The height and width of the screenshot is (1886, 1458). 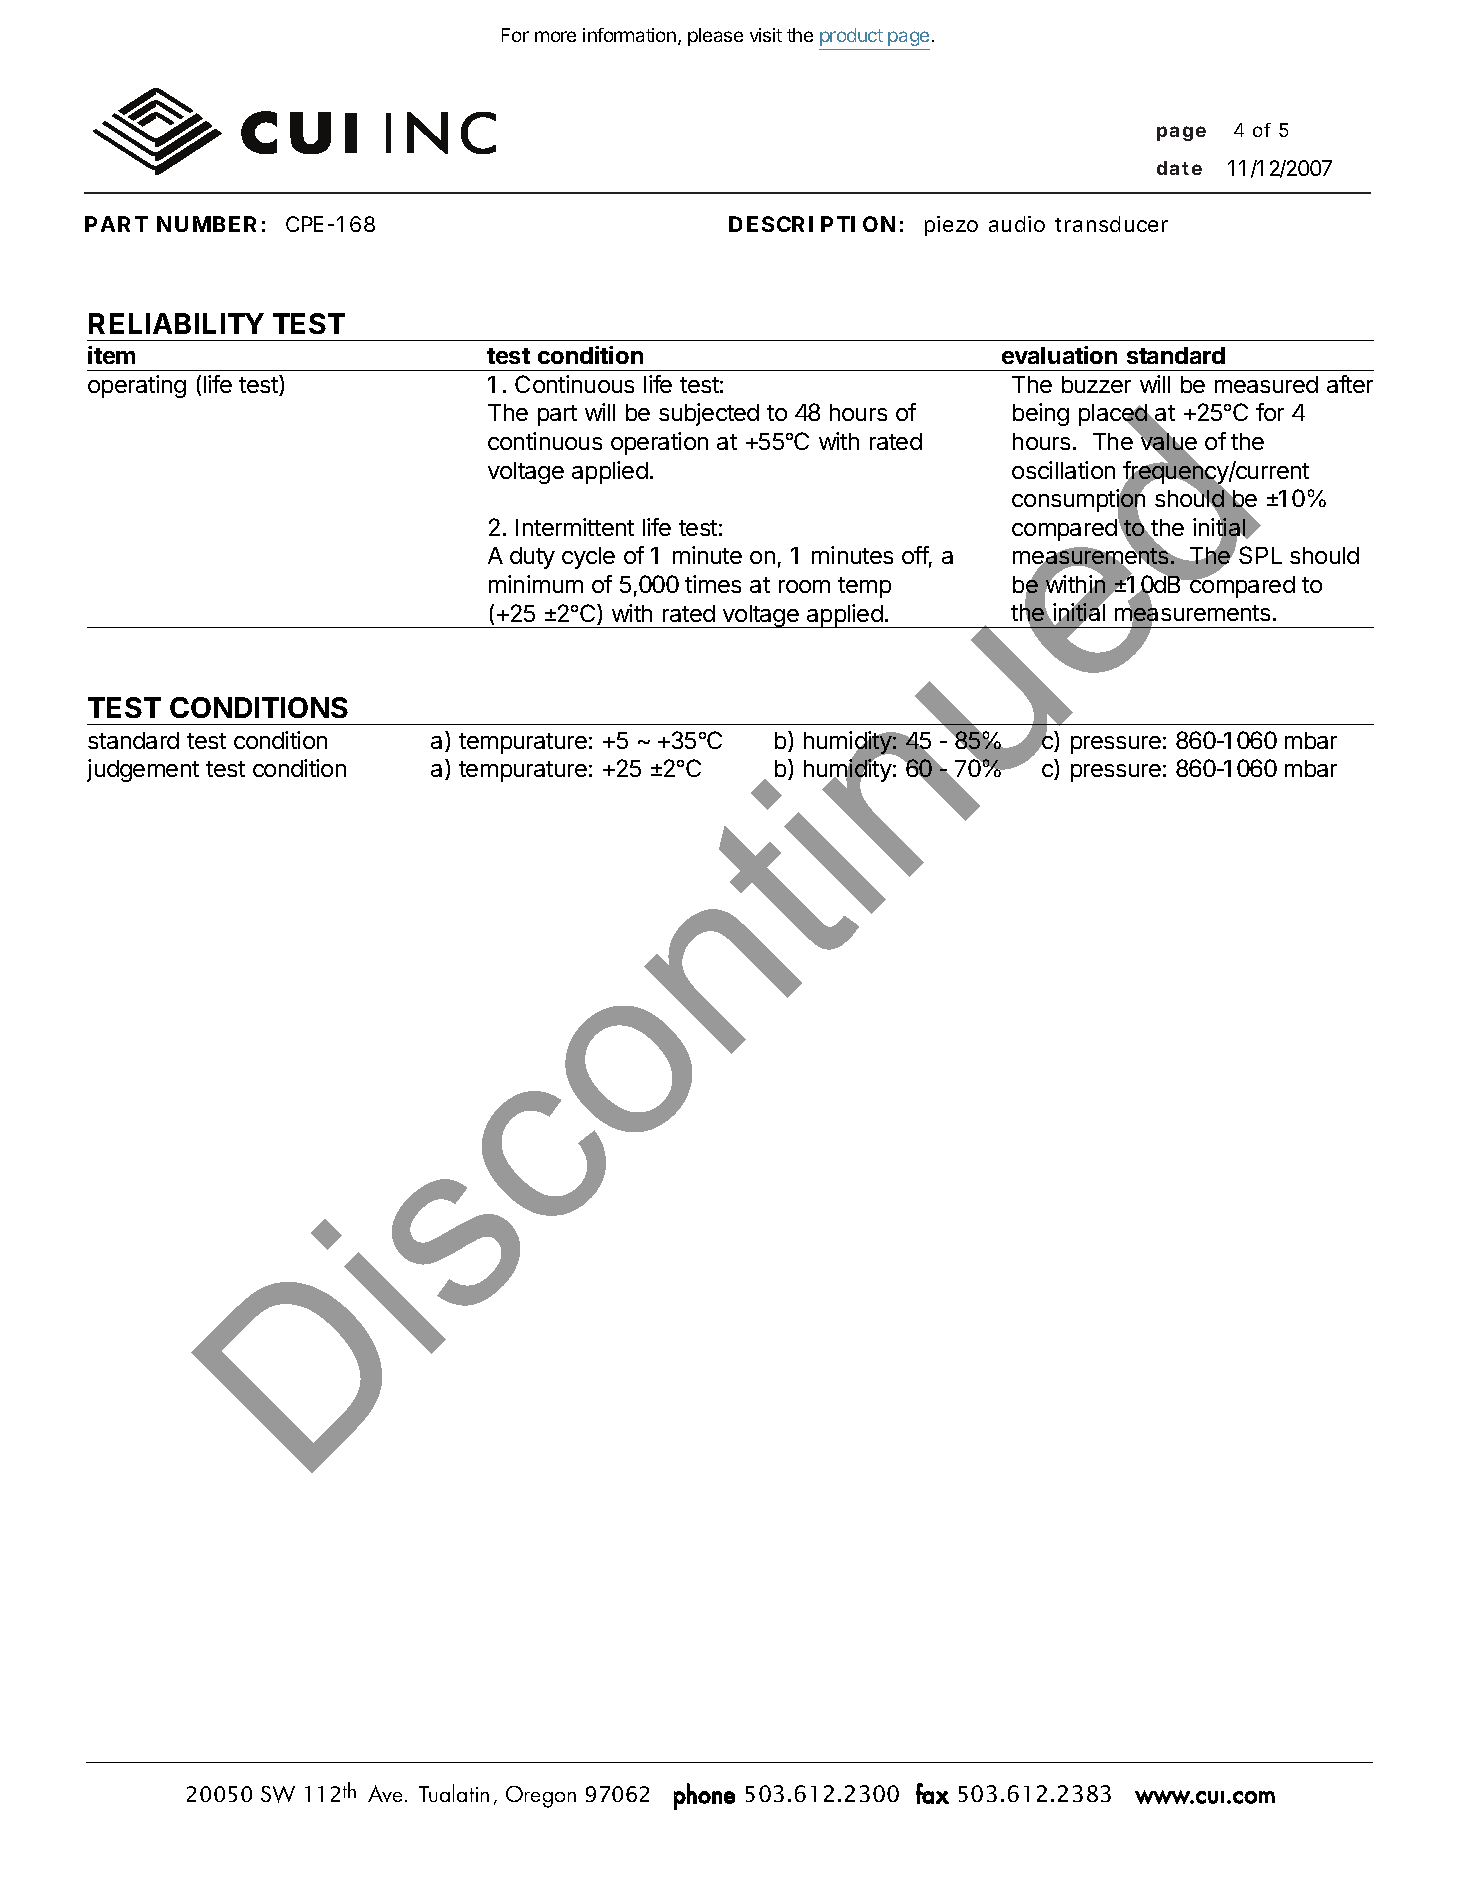 I want to click on Tualatin, so click(x=454, y=1793).
